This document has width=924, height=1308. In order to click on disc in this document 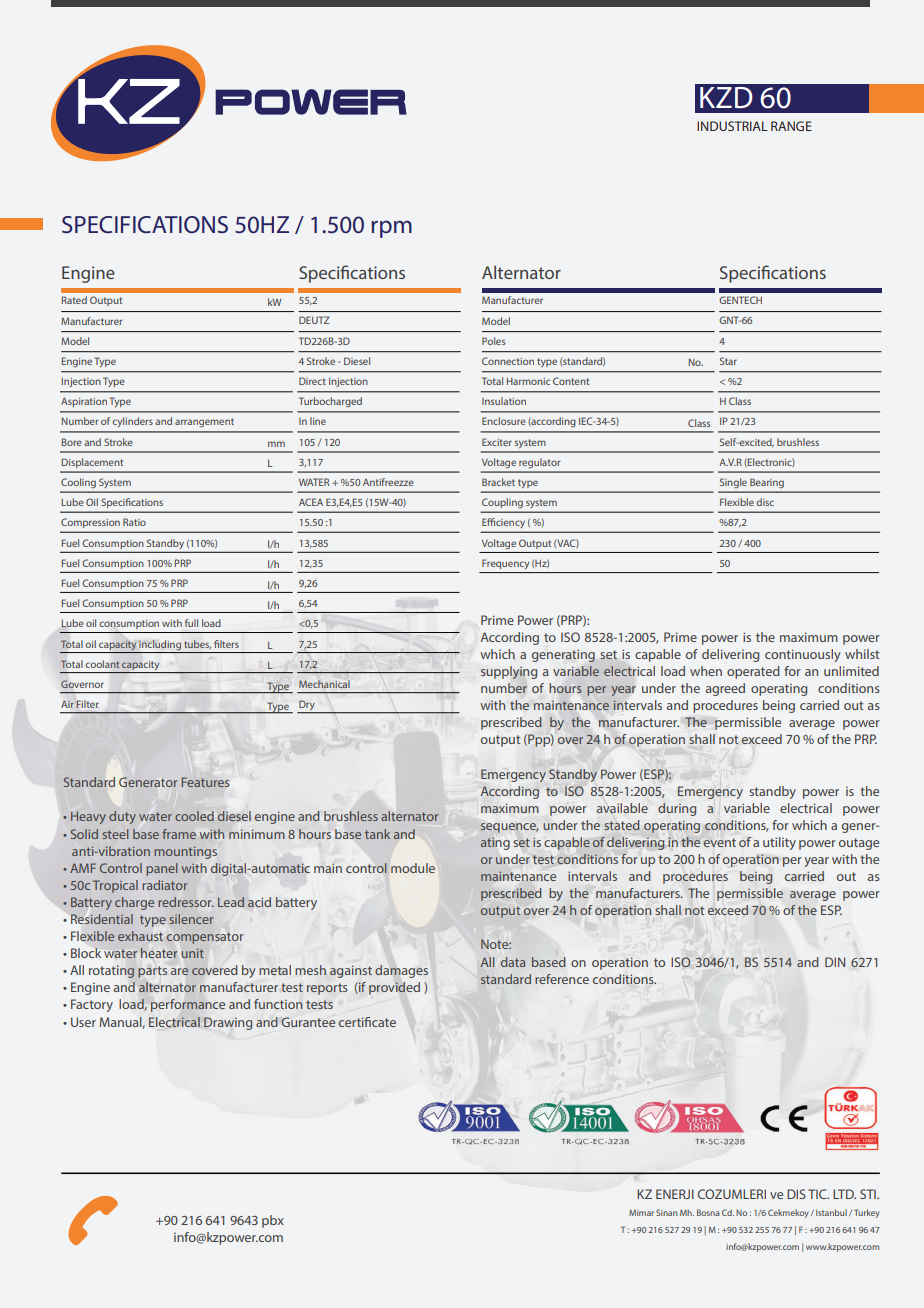, I will do `click(765, 502)`.
